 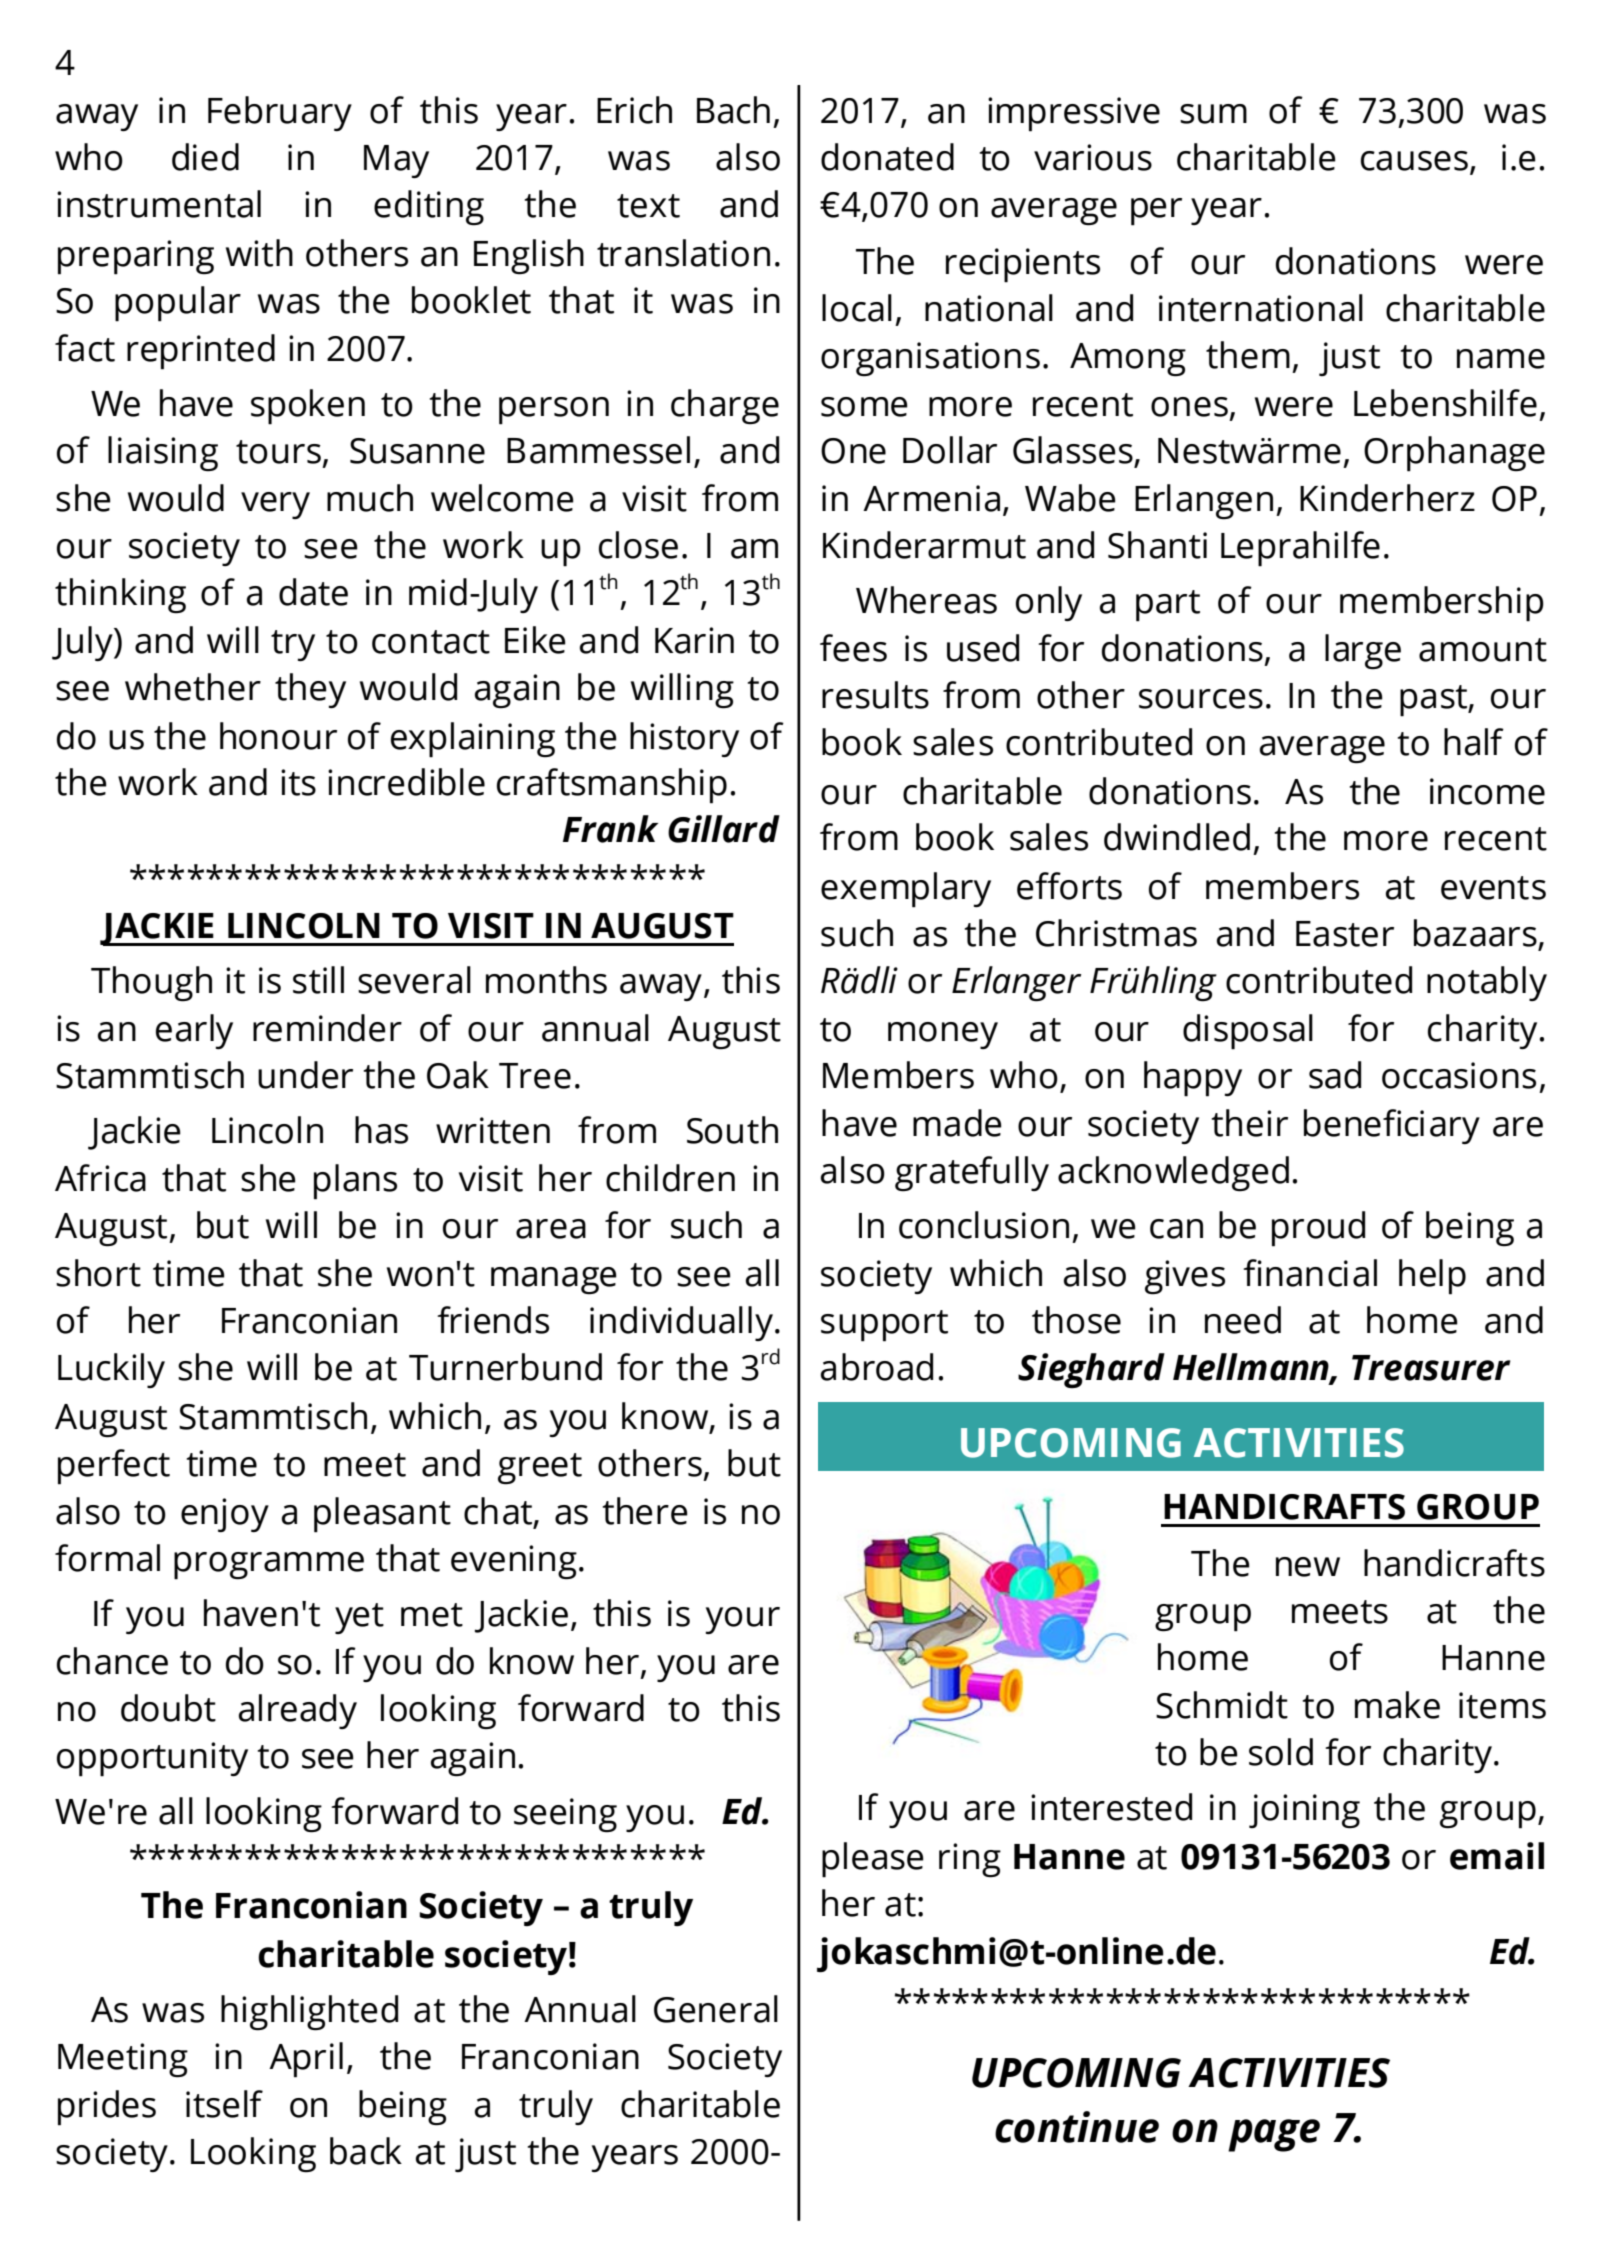 I want to click on South, so click(x=732, y=1130).
